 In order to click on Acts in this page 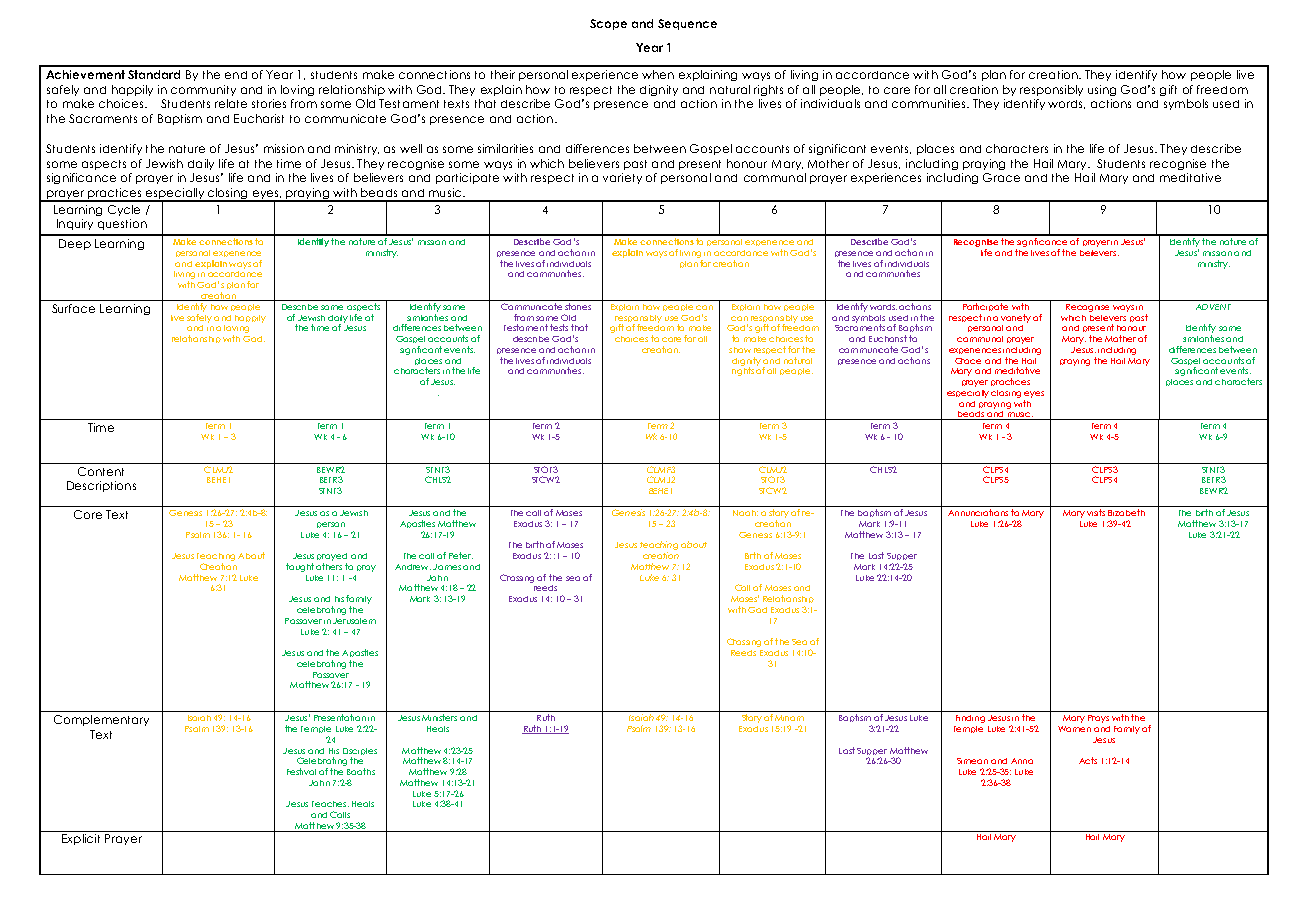, I will do `click(1088, 760)`.
